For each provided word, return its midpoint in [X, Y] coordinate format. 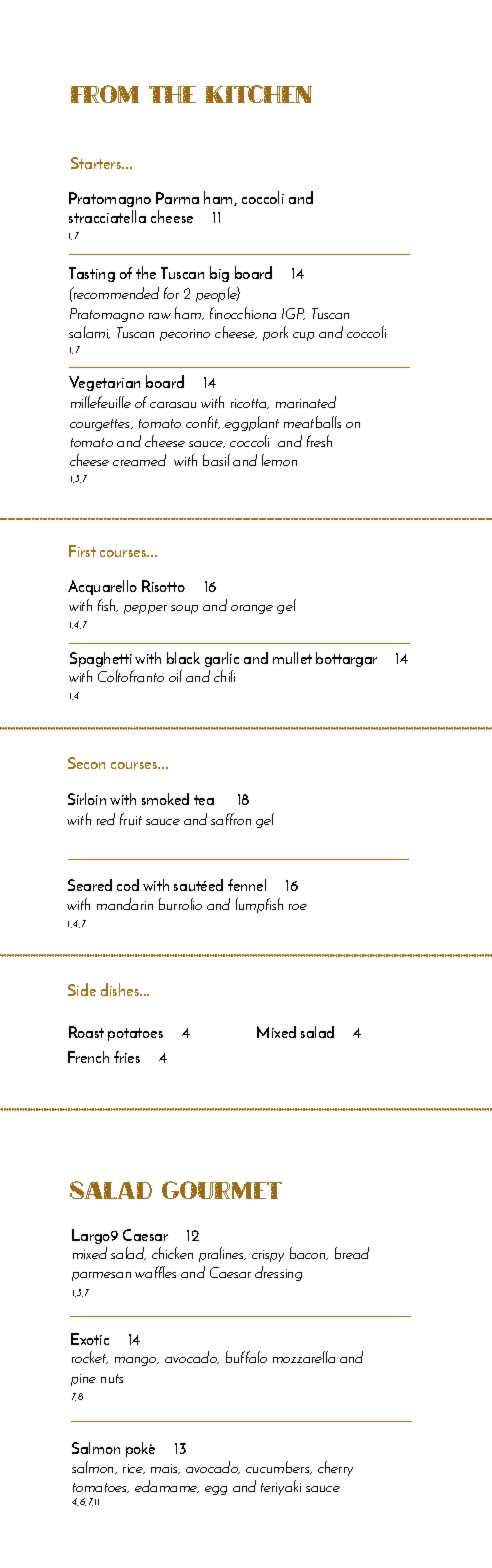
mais [165, 1469]
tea [204, 800]
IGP [293, 314]
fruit [131, 819]
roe [298, 907]
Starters [97, 163]
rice [134, 1469]
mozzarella [304, 1357]
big [219, 274]
